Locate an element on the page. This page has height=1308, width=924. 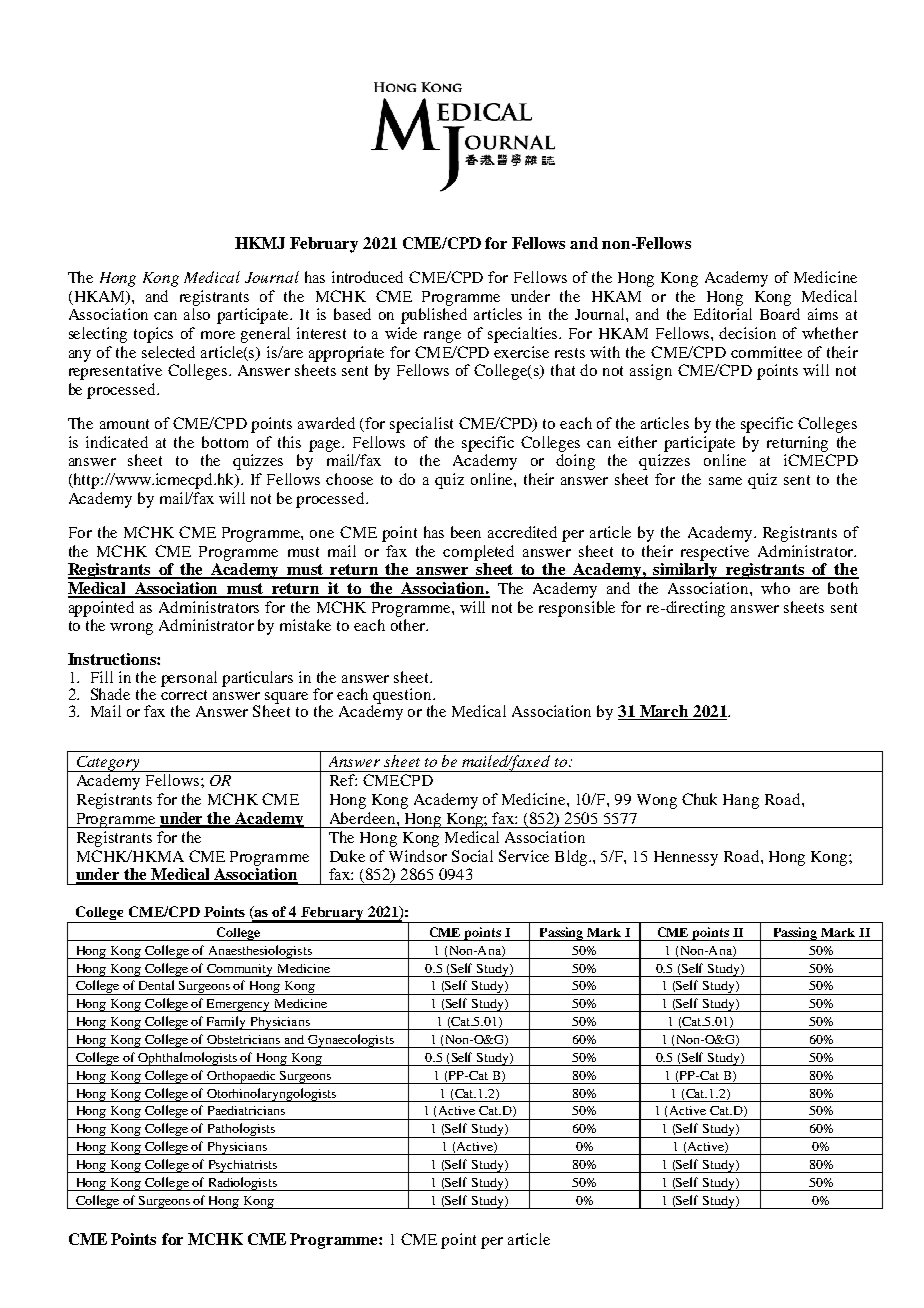
also is located at coordinates (197, 314).
